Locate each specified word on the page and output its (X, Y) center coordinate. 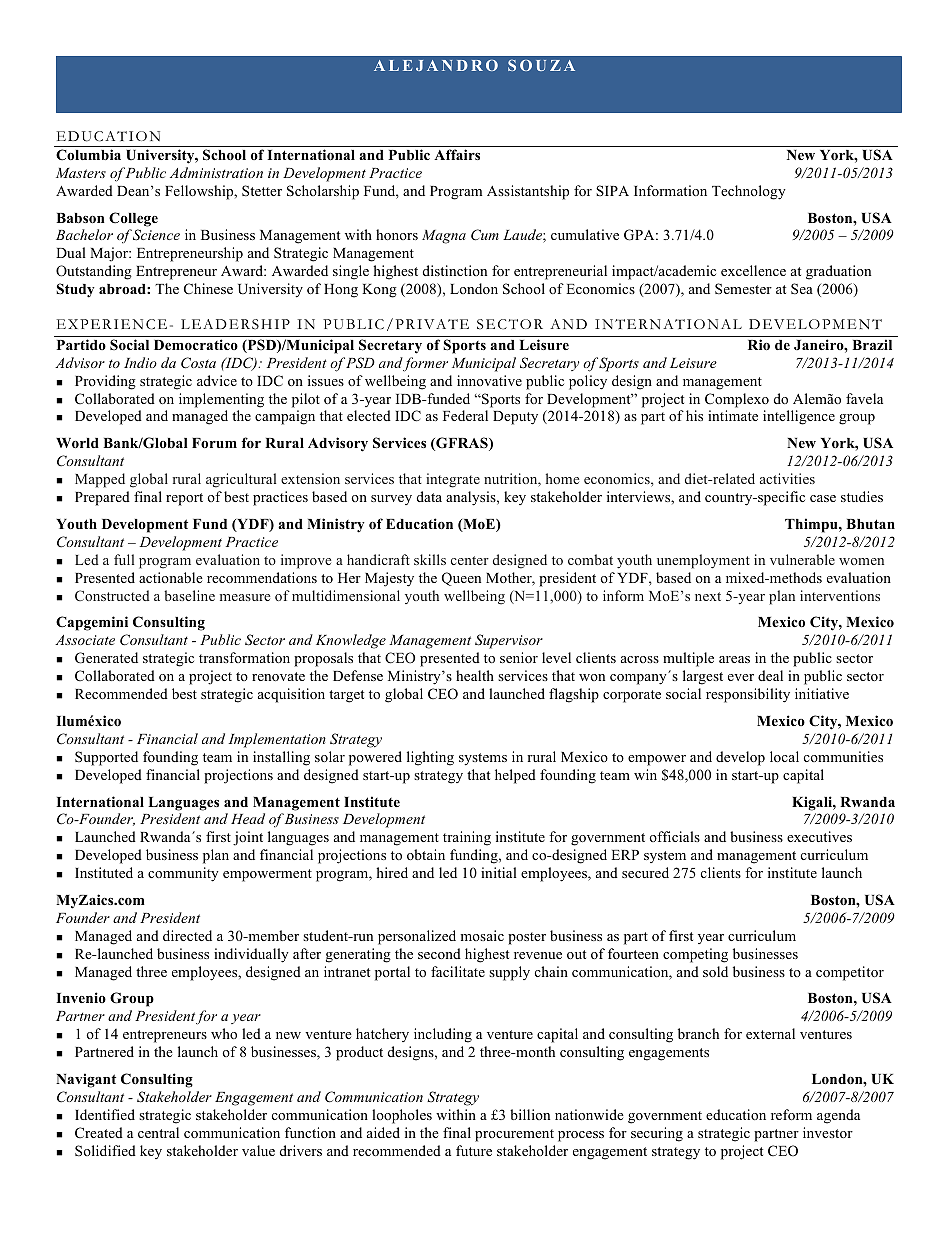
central (158, 1132)
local (784, 756)
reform (791, 1114)
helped (515, 776)
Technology (749, 192)
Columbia (88, 155)
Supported (106, 758)
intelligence (799, 417)
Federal (465, 415)
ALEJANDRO (436, 65)
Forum (214, 443)
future (474, 1150)
